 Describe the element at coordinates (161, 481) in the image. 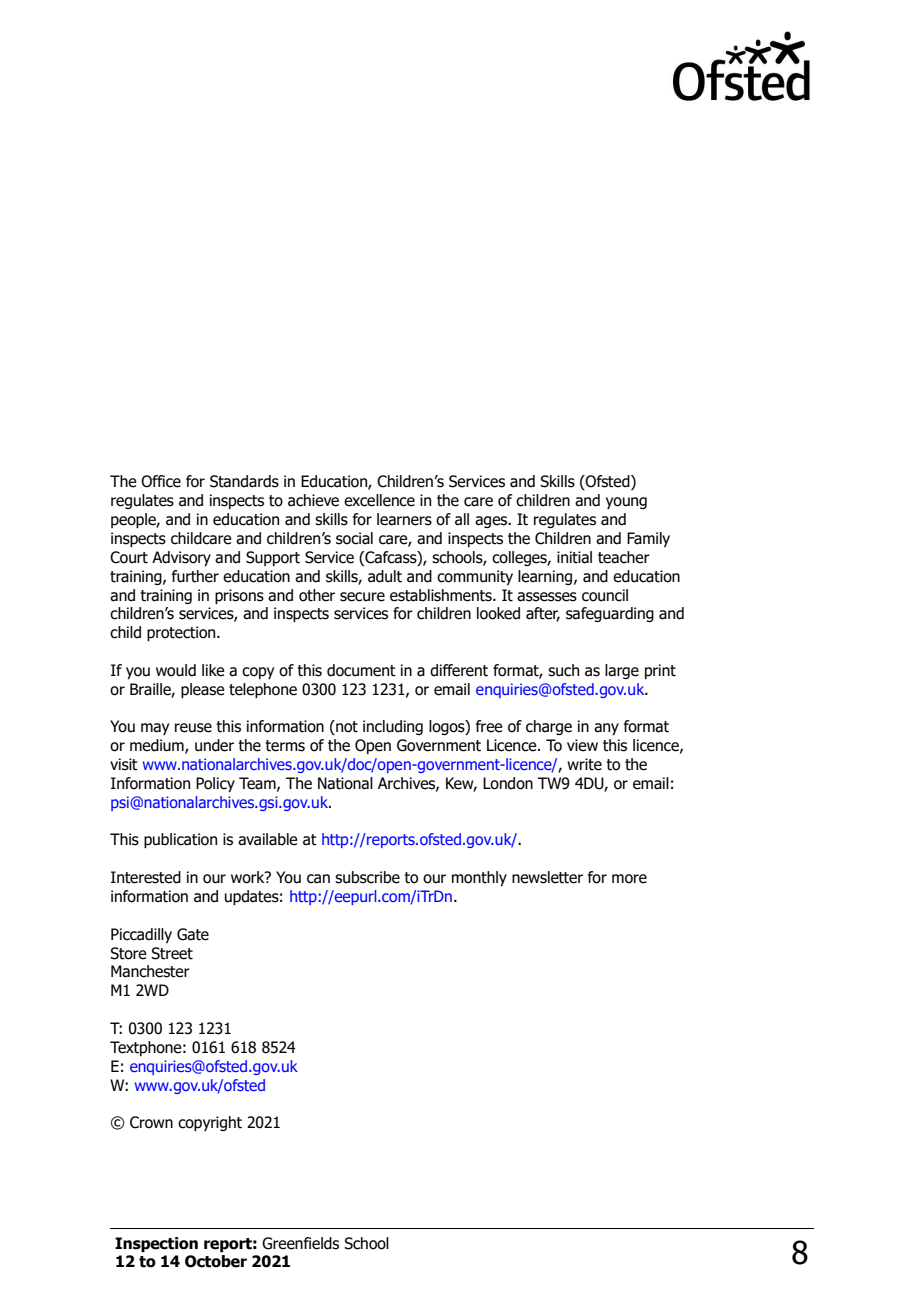

I see `Office` at that location.
